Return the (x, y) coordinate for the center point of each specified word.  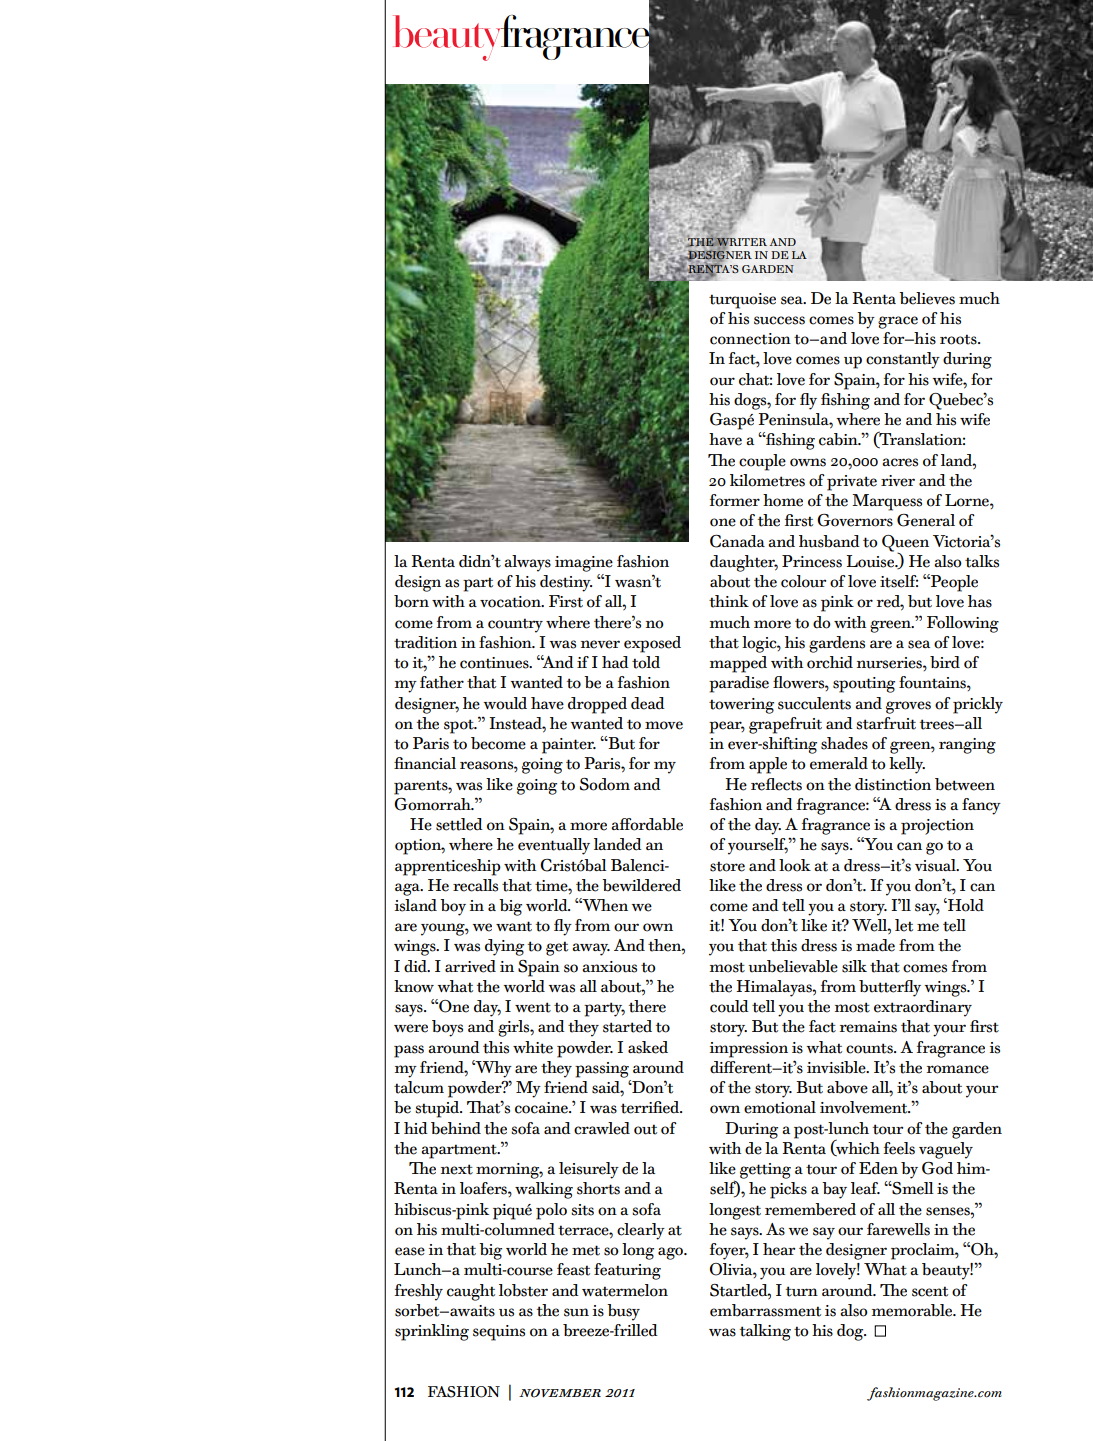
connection (750, 339)
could (729, 1006)
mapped (738, 664)
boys (447, 1028)
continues (495, 663)
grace (898, 322)
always (527, 563)
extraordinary (923, 1008)
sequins (499, 1333)
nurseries (890, 663)
